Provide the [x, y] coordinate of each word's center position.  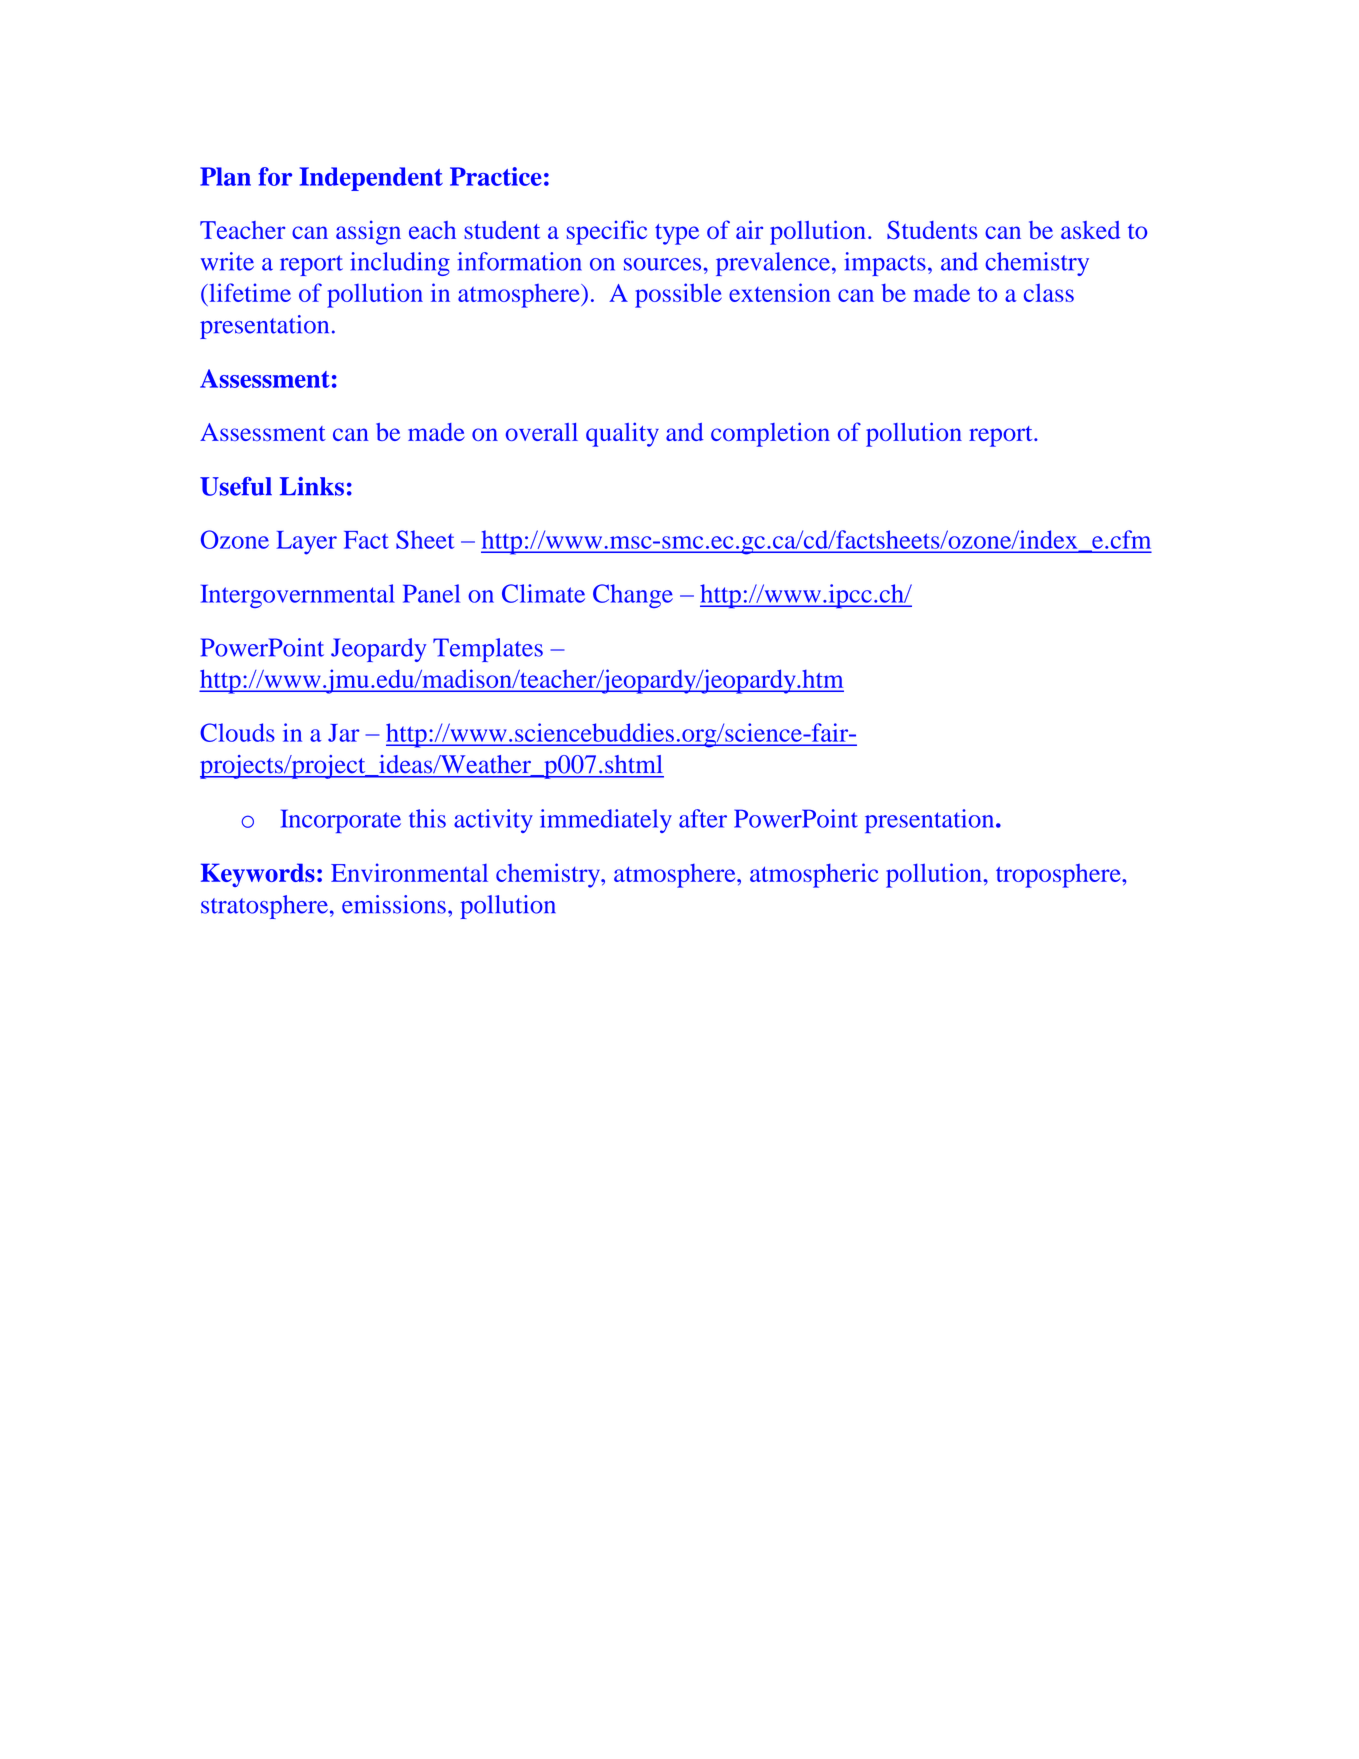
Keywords [258, 875]
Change [633, 596]
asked [1090, 230]
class [1049, 293]
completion [770, 434]
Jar [344, 733]
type [677, 234]
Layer [307, 543]
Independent [371, 179]
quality [622, 434]
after [703, 818]
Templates [488, 650]
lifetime [249, 292]
